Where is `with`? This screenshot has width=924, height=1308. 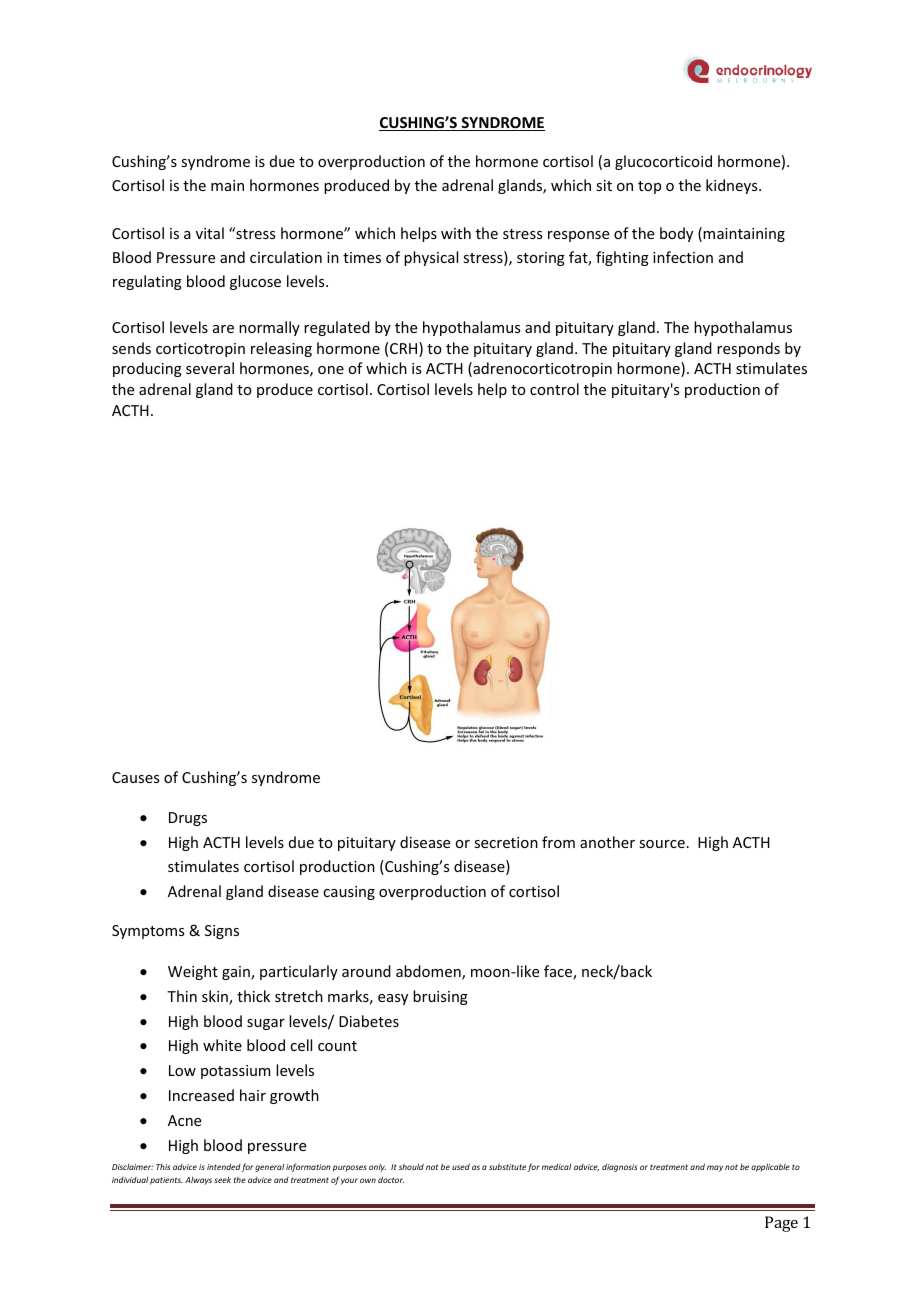
with is located at coordinates (456, 233).
